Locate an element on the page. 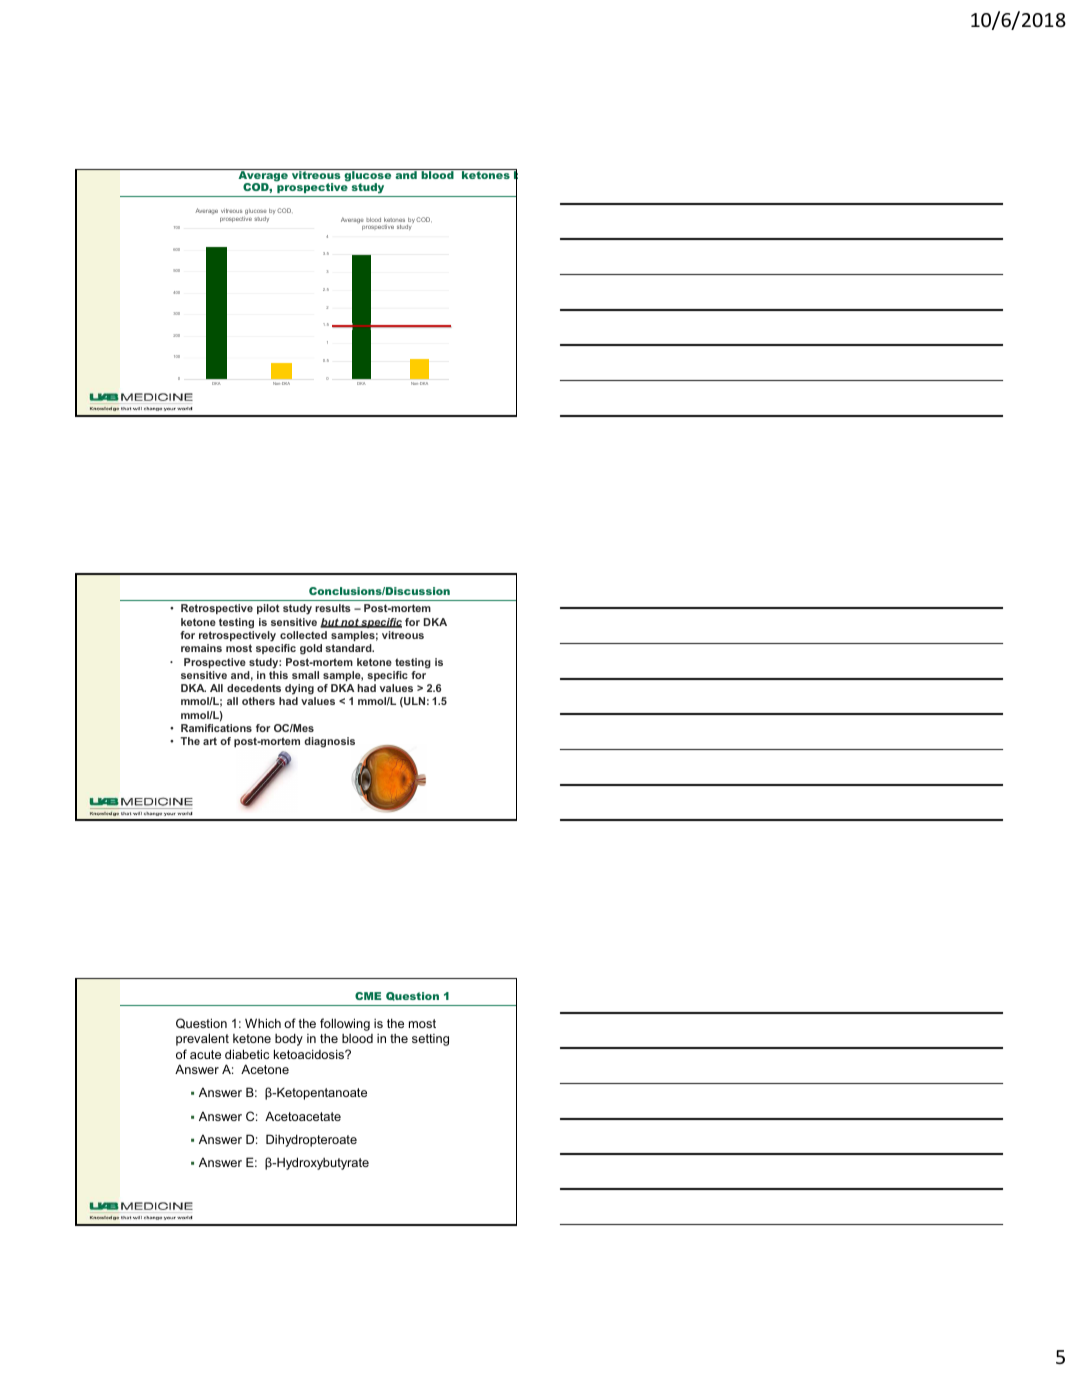 The width and height of the page is (1078, 1395). diagnosis is located at coordinates (329, 742).
